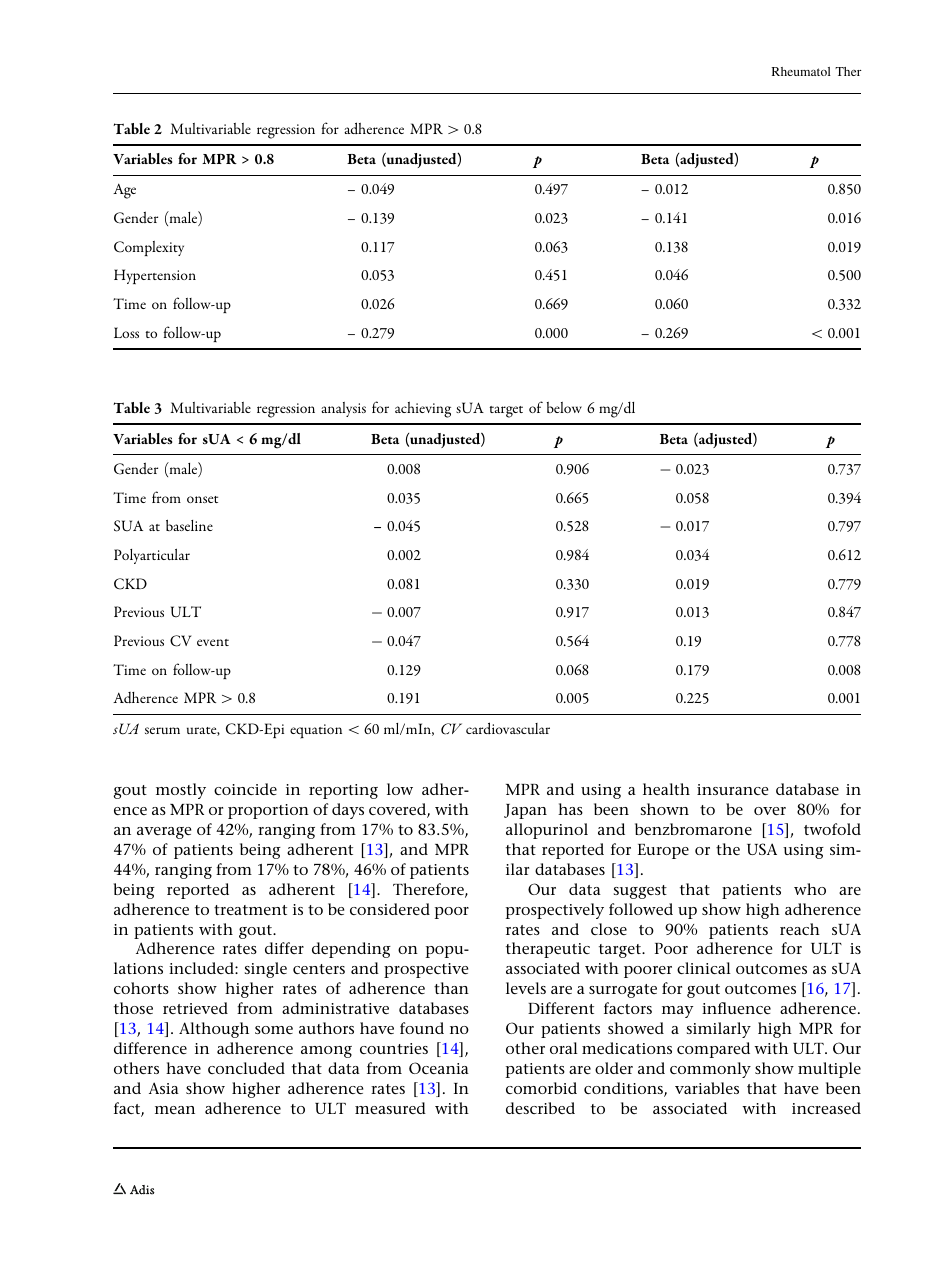 The image size is (952, 1265). I want to click on Hypertension, so click(155, 276).
